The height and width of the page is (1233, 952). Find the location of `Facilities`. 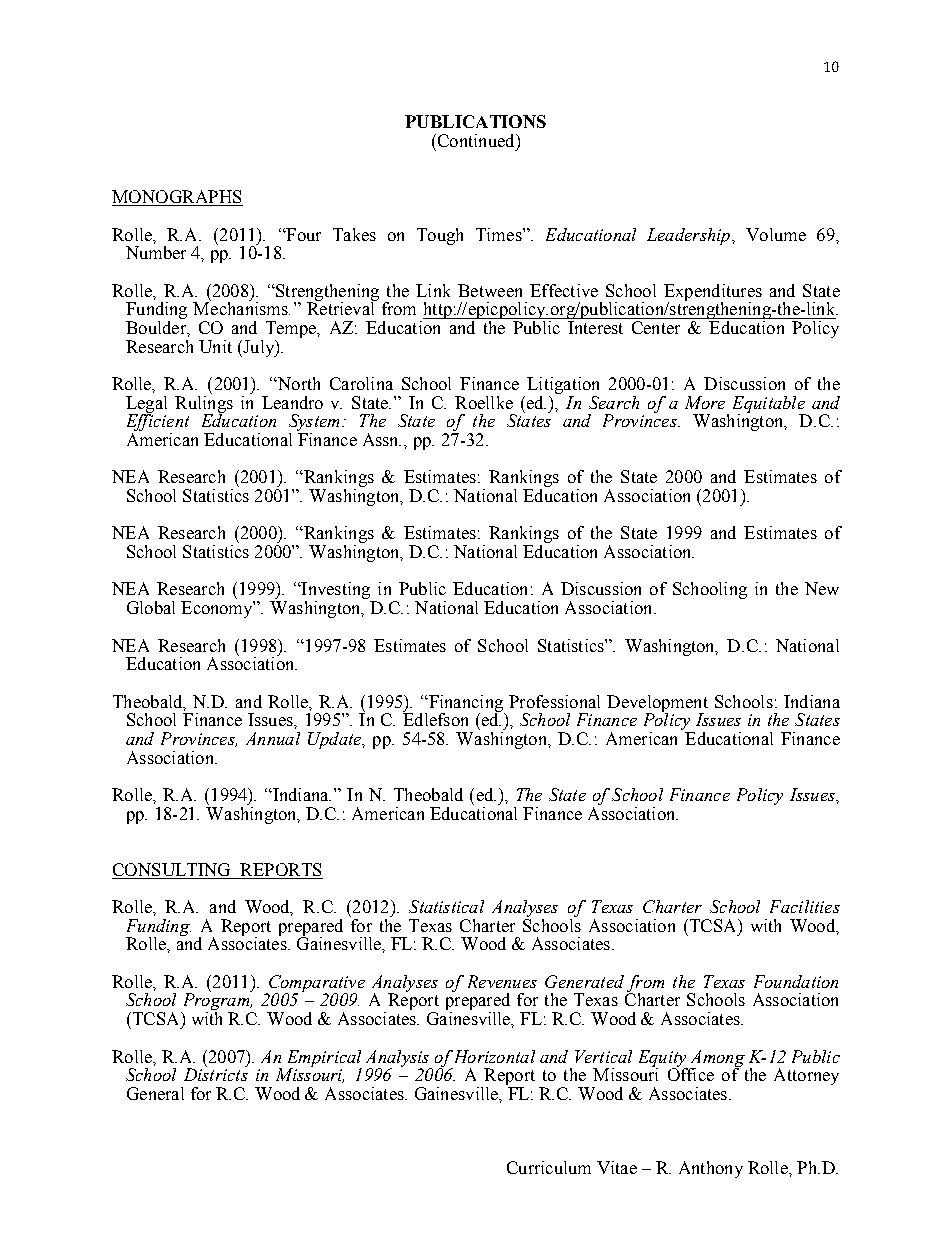

Facilities is located at coordinates (805, 906).
